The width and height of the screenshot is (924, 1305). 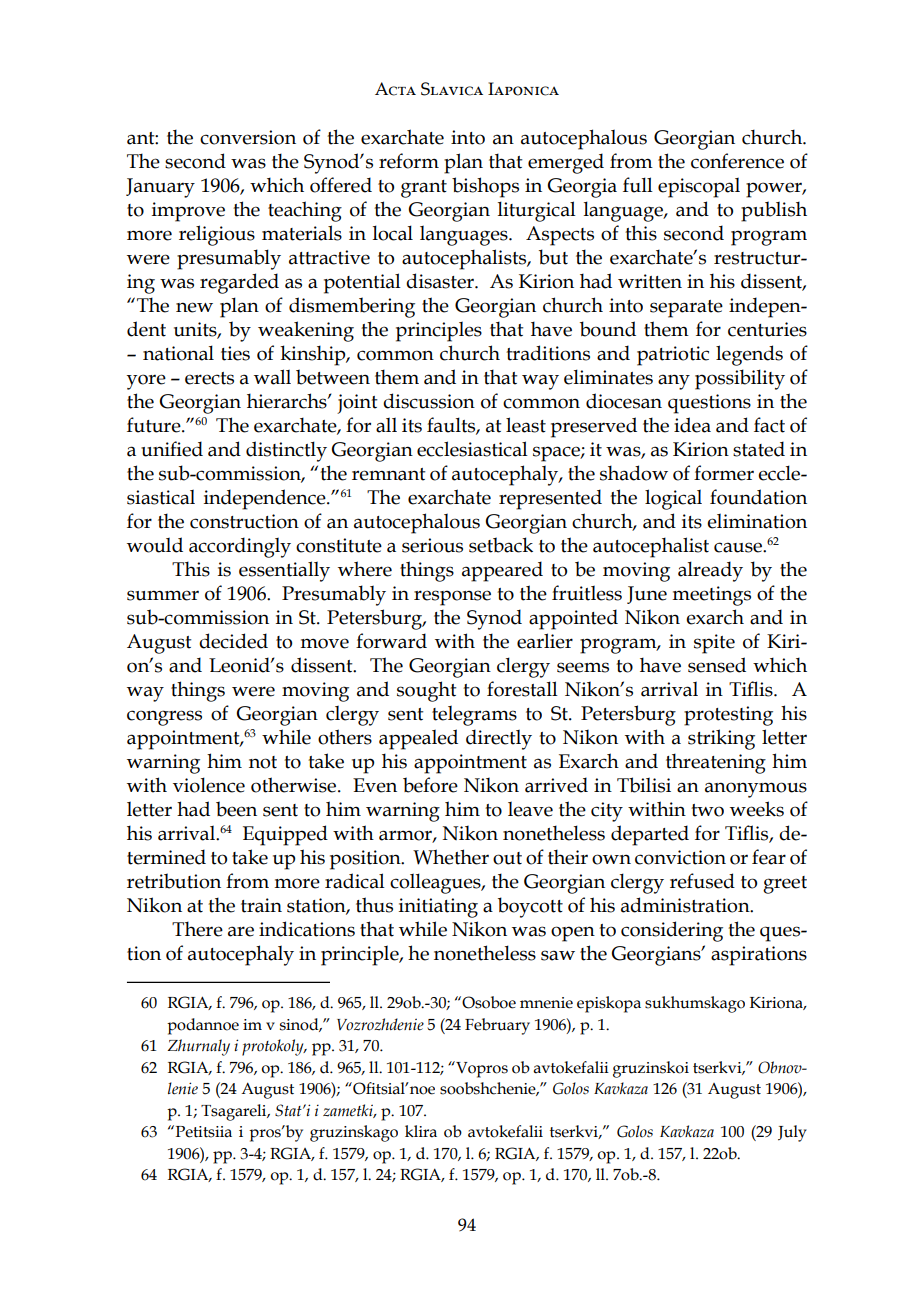 What do you see at coordinates (429, 401) in the screenshot?
I see `discussion` at bounding box center [429, 401].
